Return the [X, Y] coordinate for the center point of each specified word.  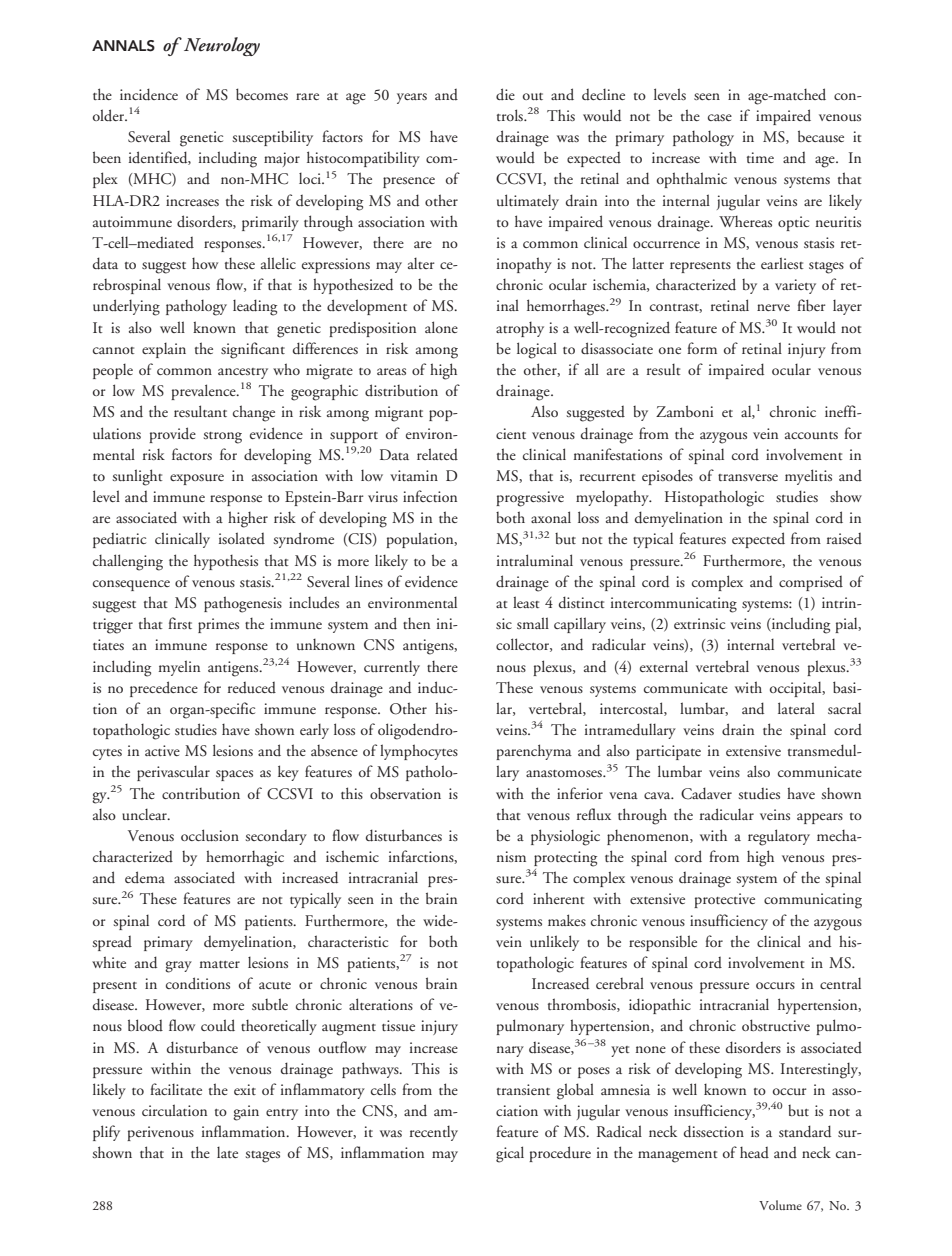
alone [441, 327]
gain [246, 1113]
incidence [149, 94]
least [526, 602]
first [180, 623]
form [702, 348]
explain [164, 350]
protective [724, 900]
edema [145, 877]
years [412, 98]
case [720, 117]
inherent [558, 898]
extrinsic [699, 623]
